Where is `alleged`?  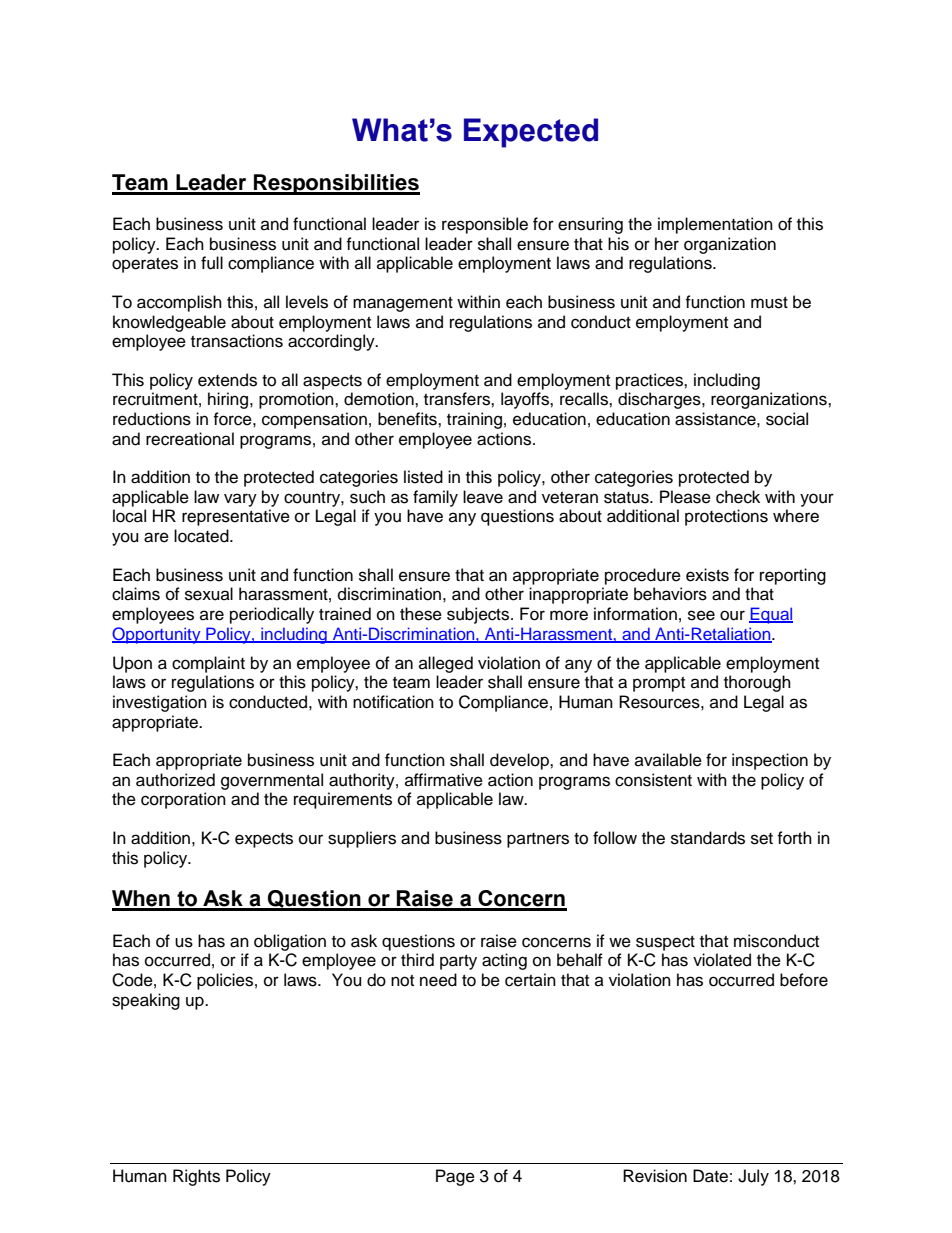 alleged is located at coordinates (446, 664).
